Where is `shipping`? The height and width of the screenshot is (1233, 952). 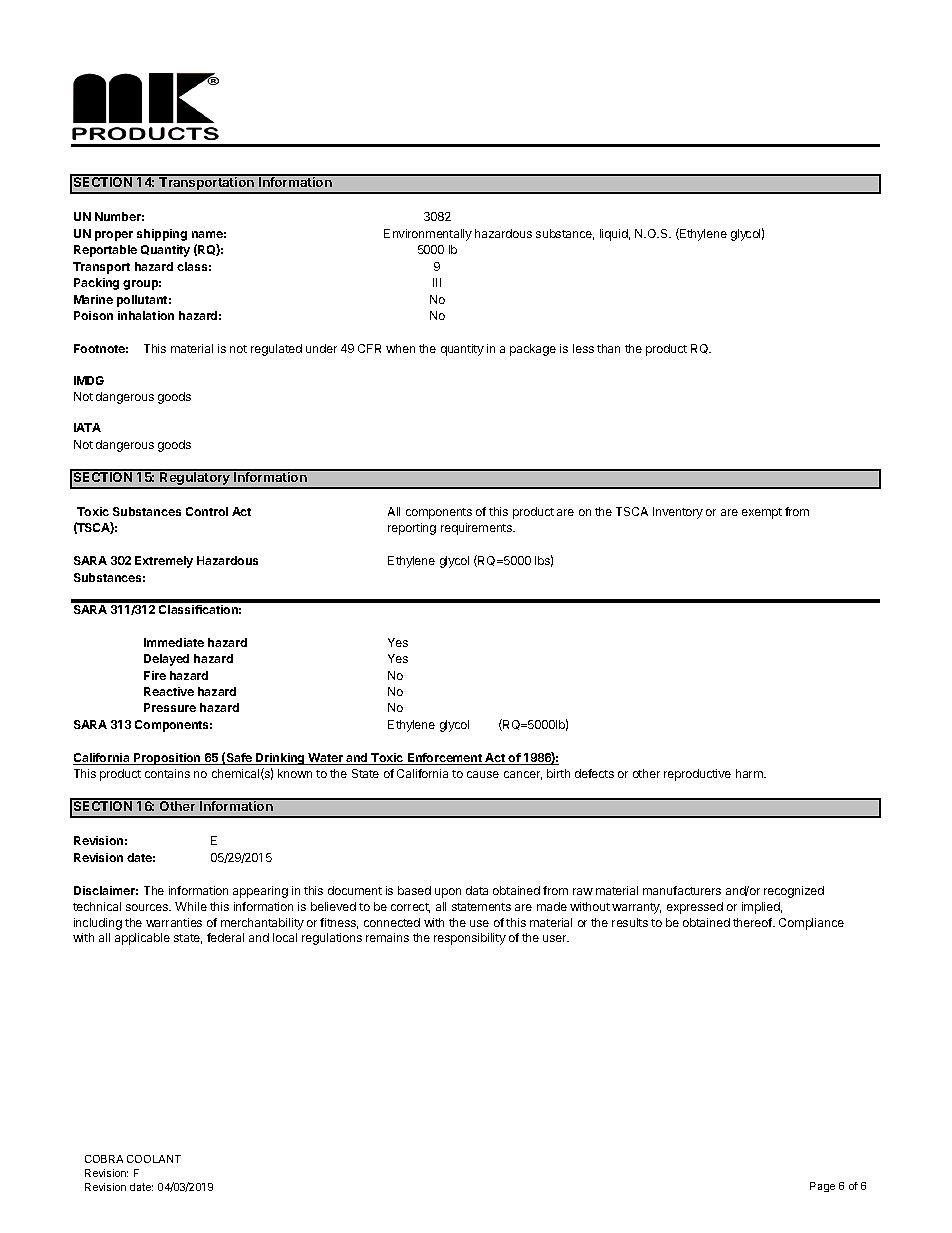 shipping is located at coordinates (162, 235).
